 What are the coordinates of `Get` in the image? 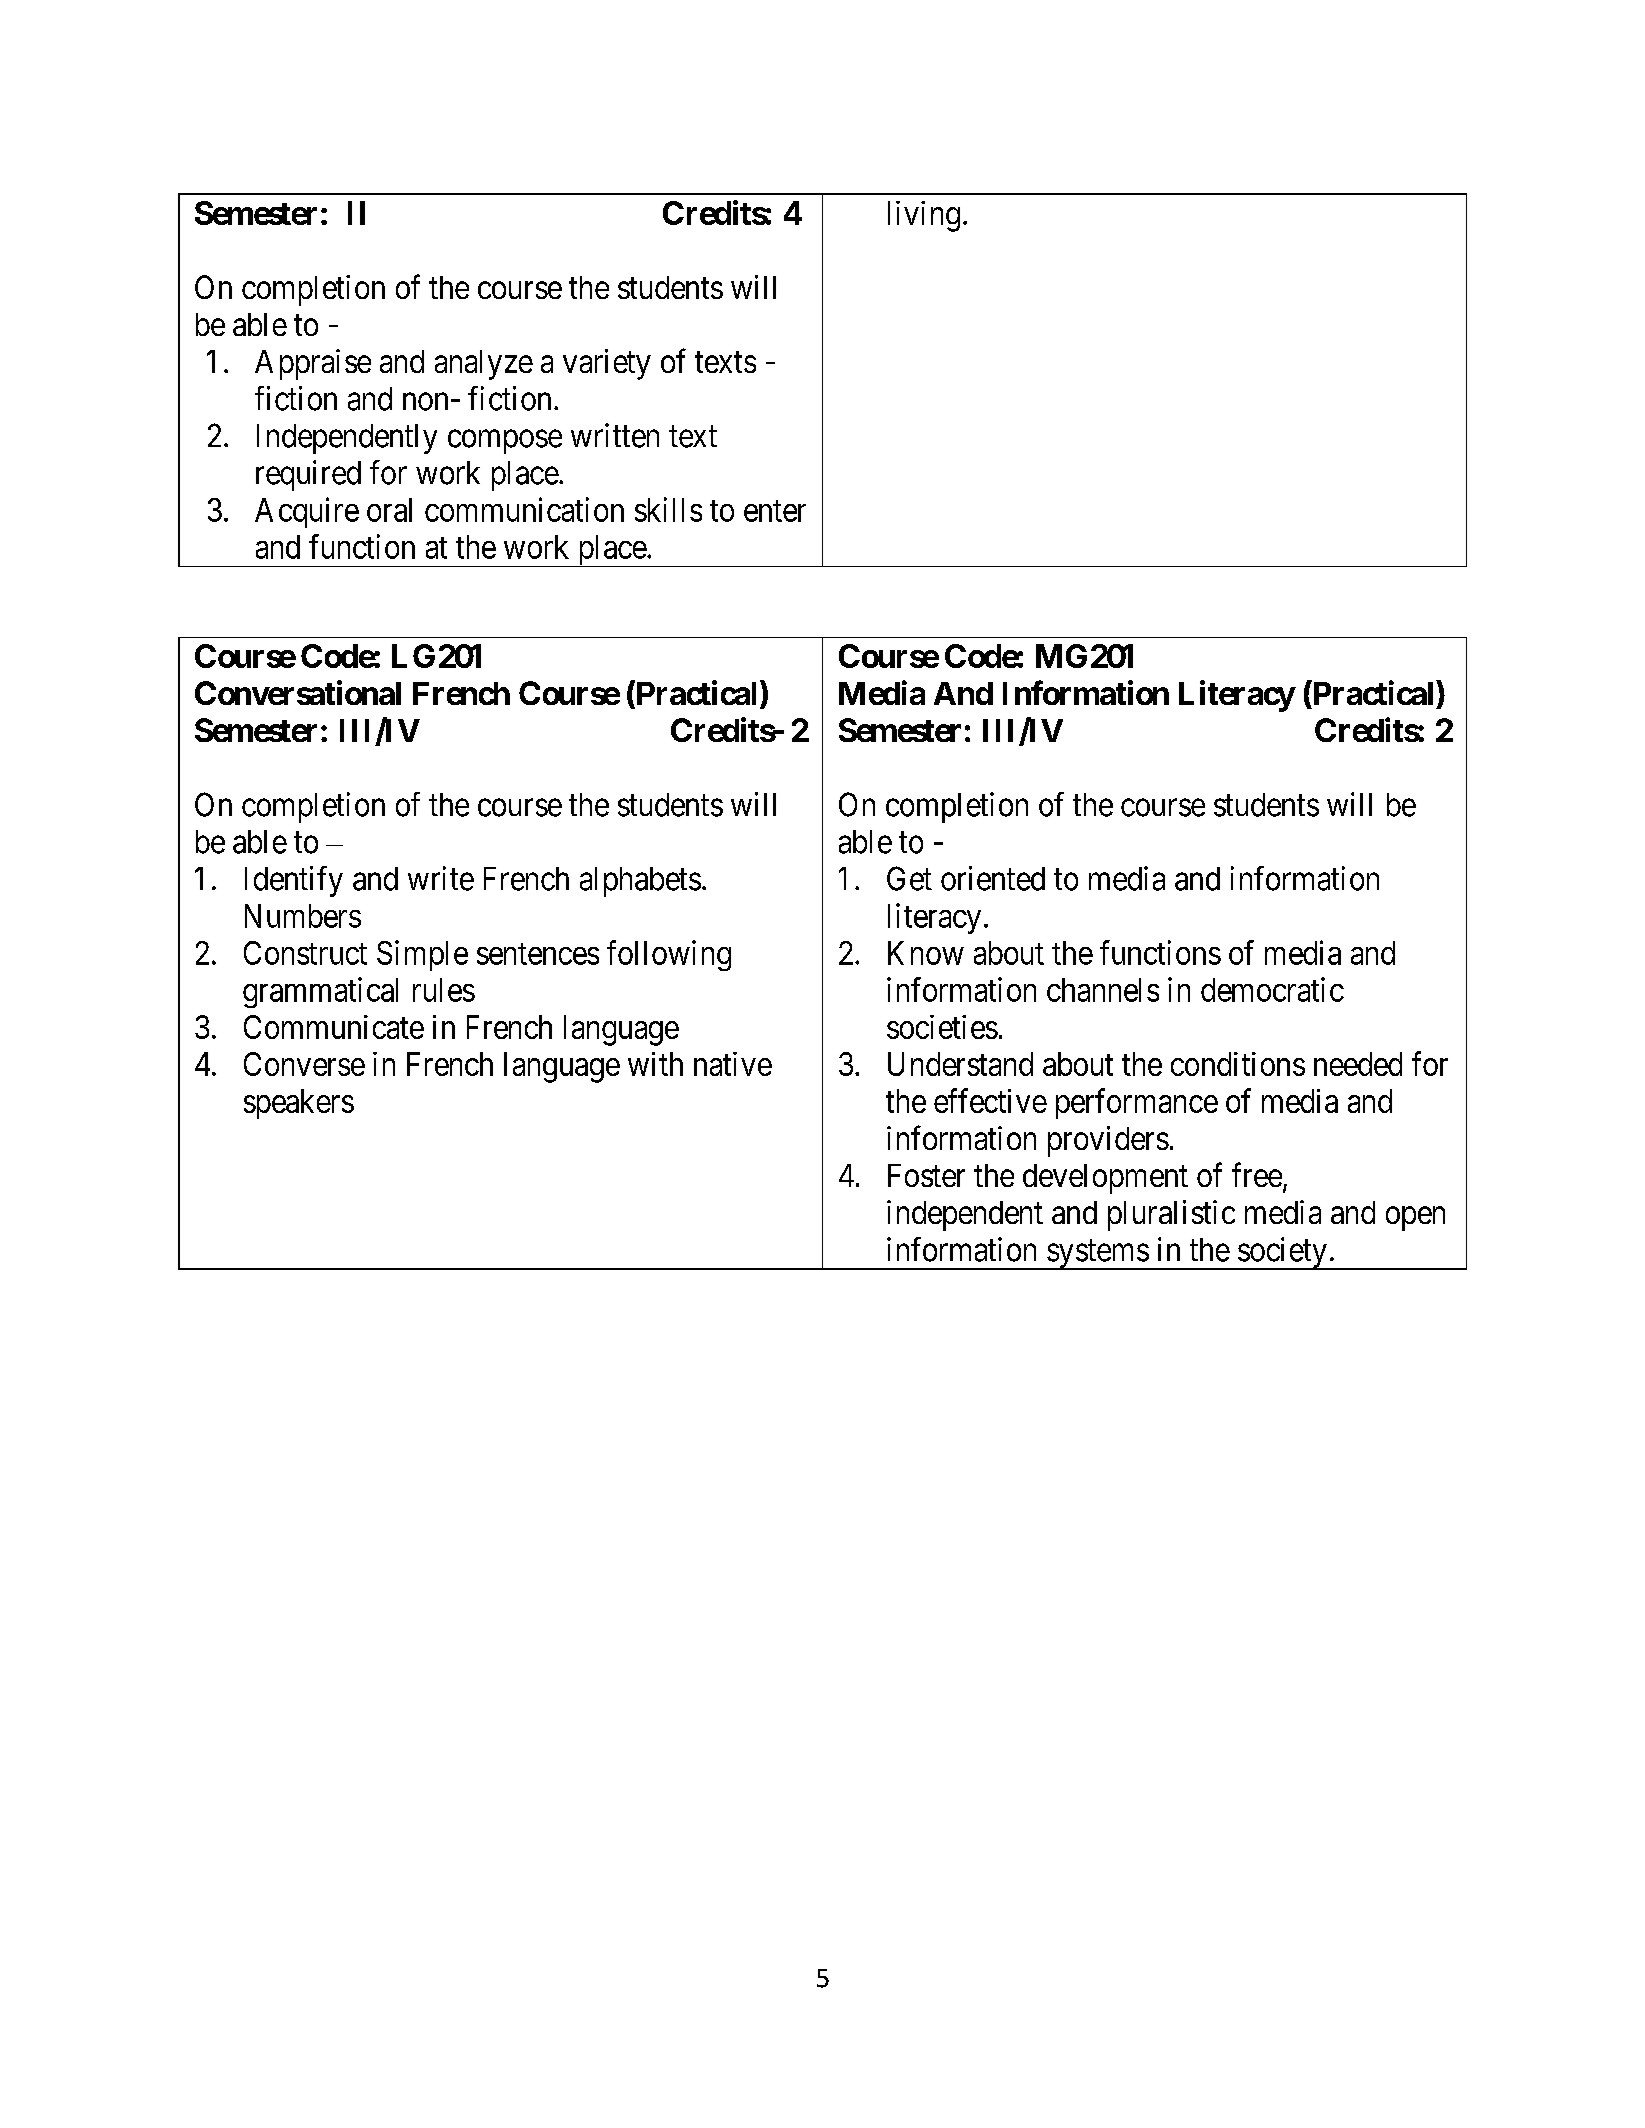 It's located at (909, 878).
